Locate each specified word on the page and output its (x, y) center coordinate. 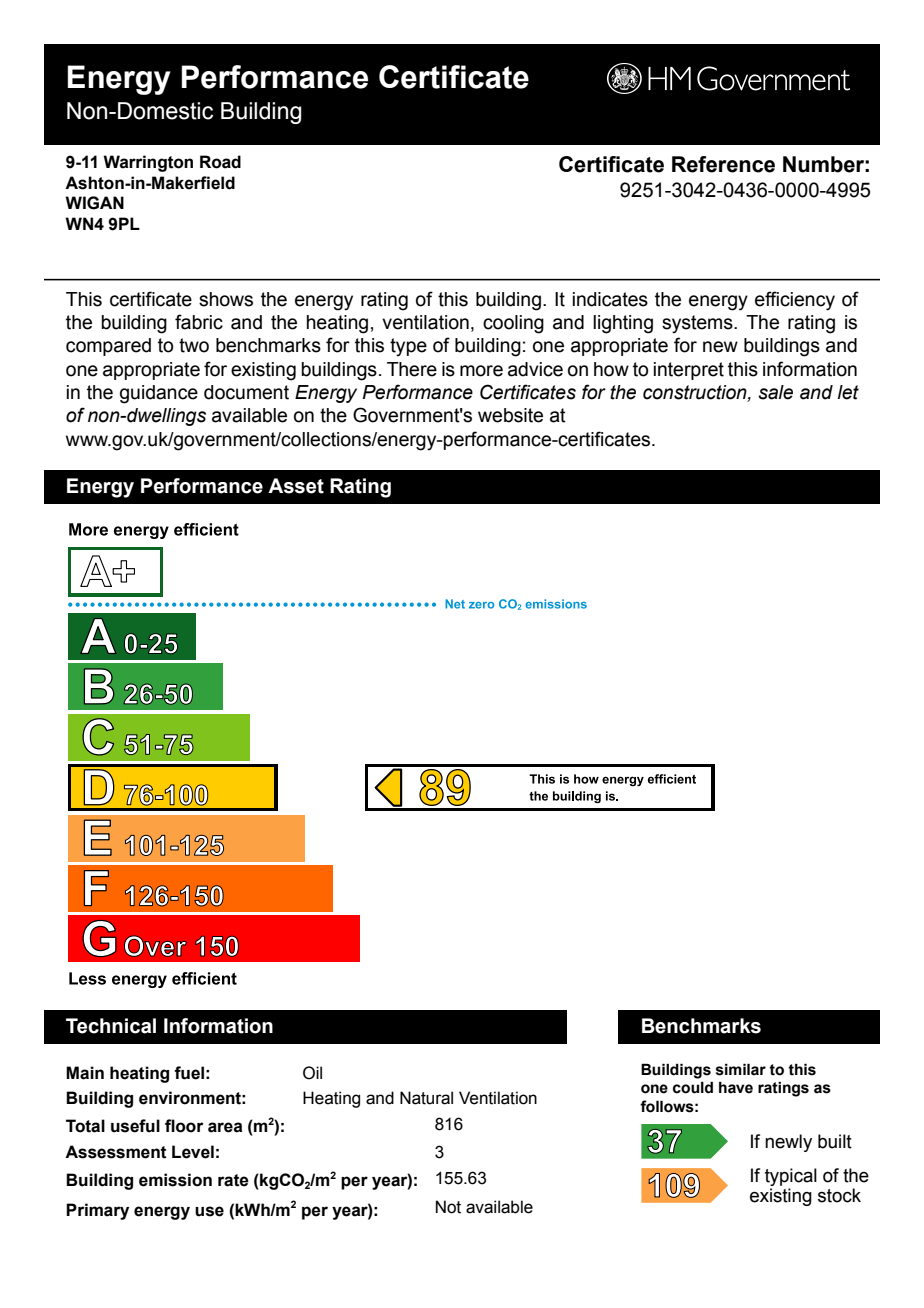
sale (775, 392)
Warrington (148, 163)
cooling (513, 324)
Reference (723, 164)
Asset (296, 486)
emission (175, 1180)
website (510, 415)
